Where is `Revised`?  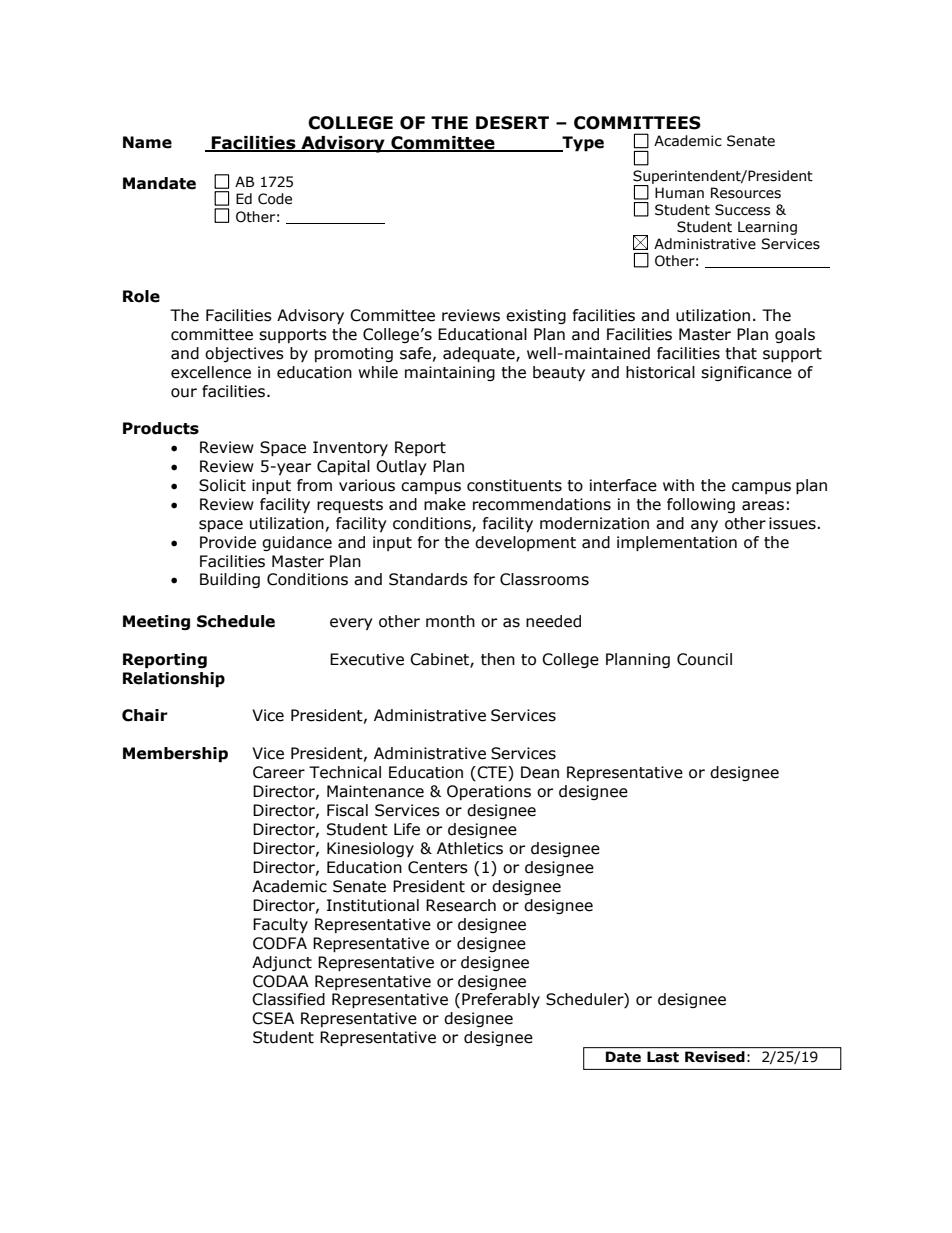 Revised is located at coordinates (715, 1057).
